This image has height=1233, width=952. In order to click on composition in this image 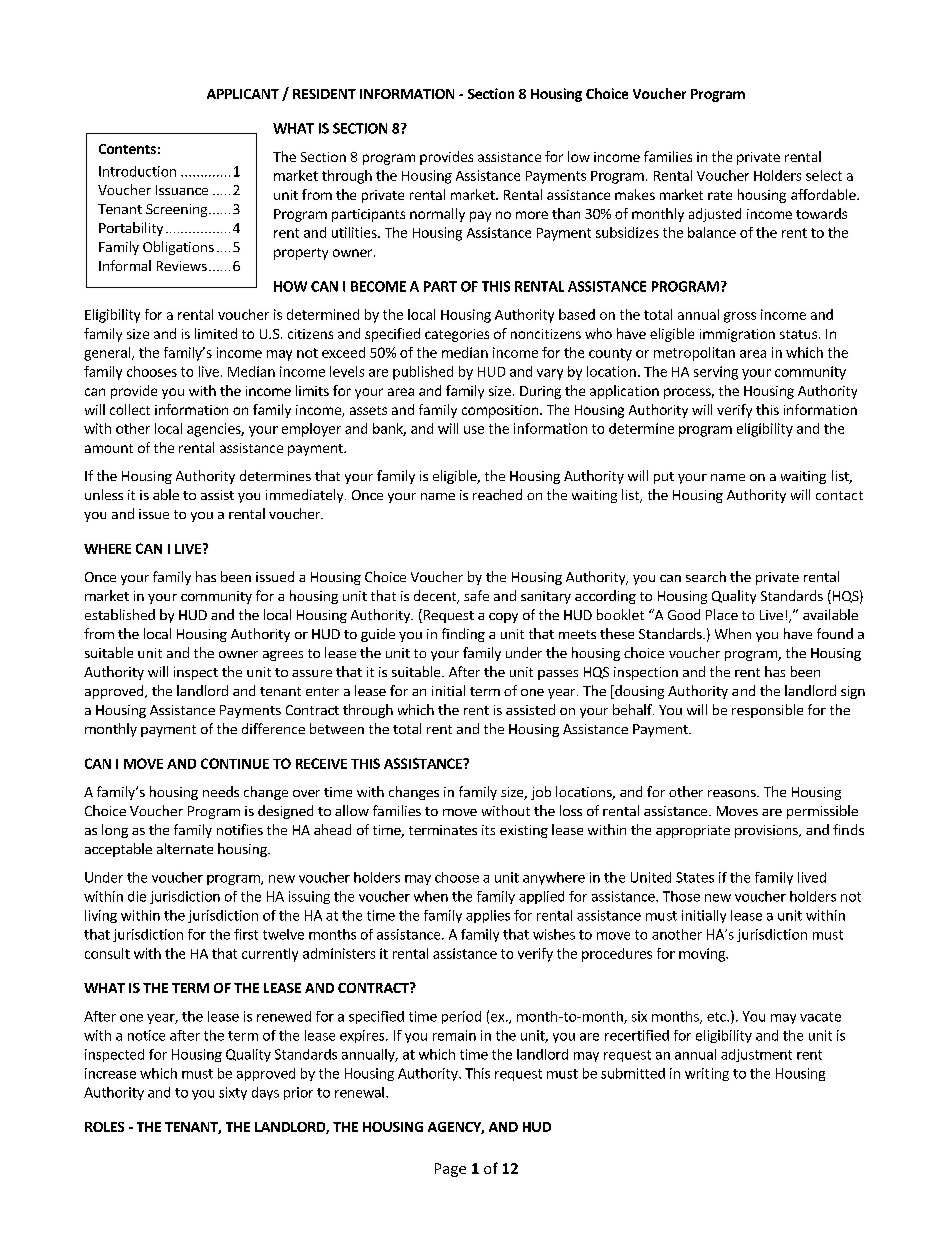, I will do `click(500, 411)`.
